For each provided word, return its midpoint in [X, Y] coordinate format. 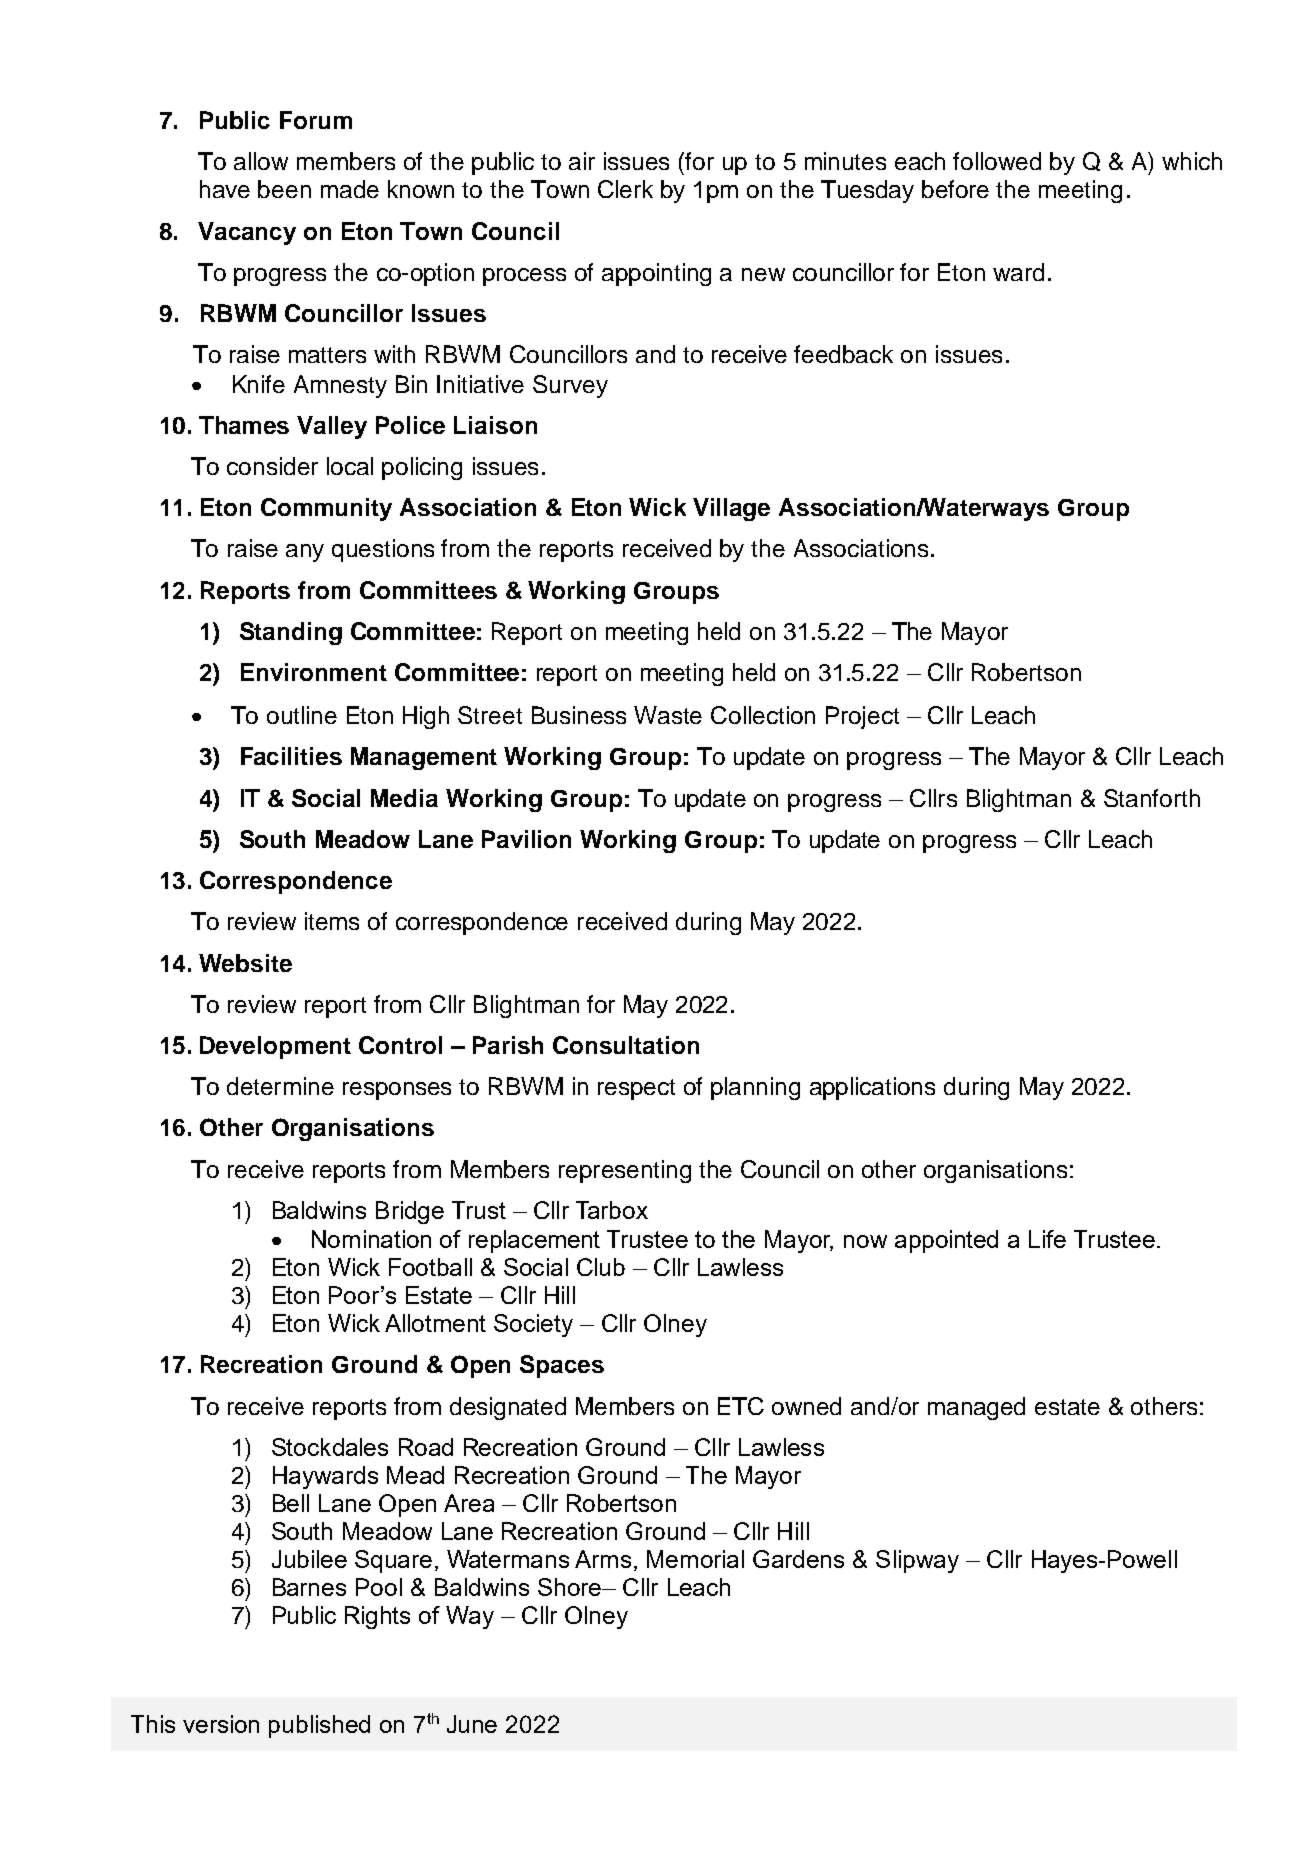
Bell [291, 1503]
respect [636, 1089]
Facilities [291, 756]
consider [272, 466]
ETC [741, 1406]
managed [976, 1408]
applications [872, 1088]
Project [862, 717]
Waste [668, 715]
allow [261, 161]
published [319, 1726]
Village [731, 509]
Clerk [625, 189]
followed [997, 161]
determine [280, 1086]
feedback [843, 354]
